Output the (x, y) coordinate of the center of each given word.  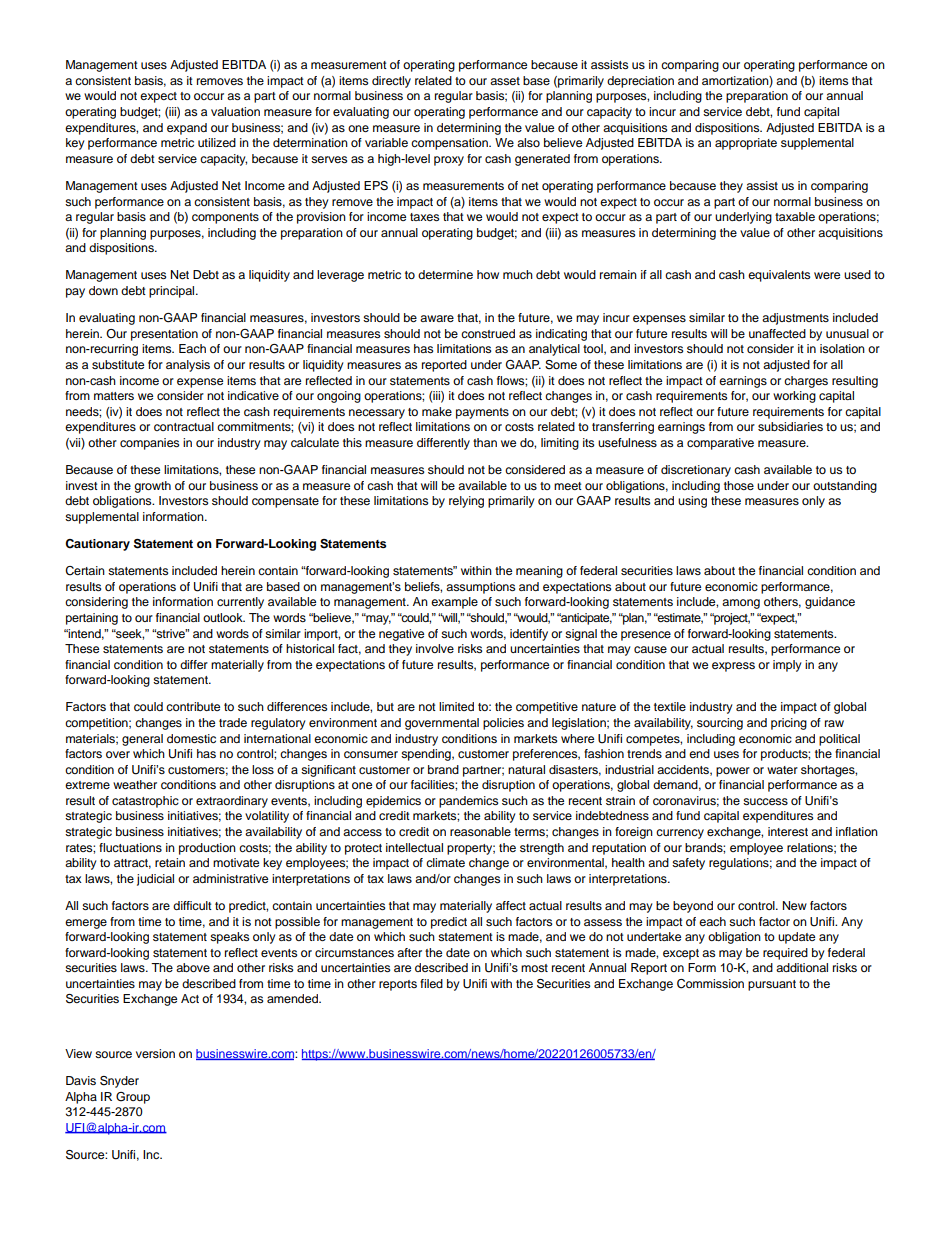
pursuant (772, 985)
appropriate (746, 144)
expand (187, 129)
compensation (450, 144)
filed (431, 983)
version (155, 1053)
